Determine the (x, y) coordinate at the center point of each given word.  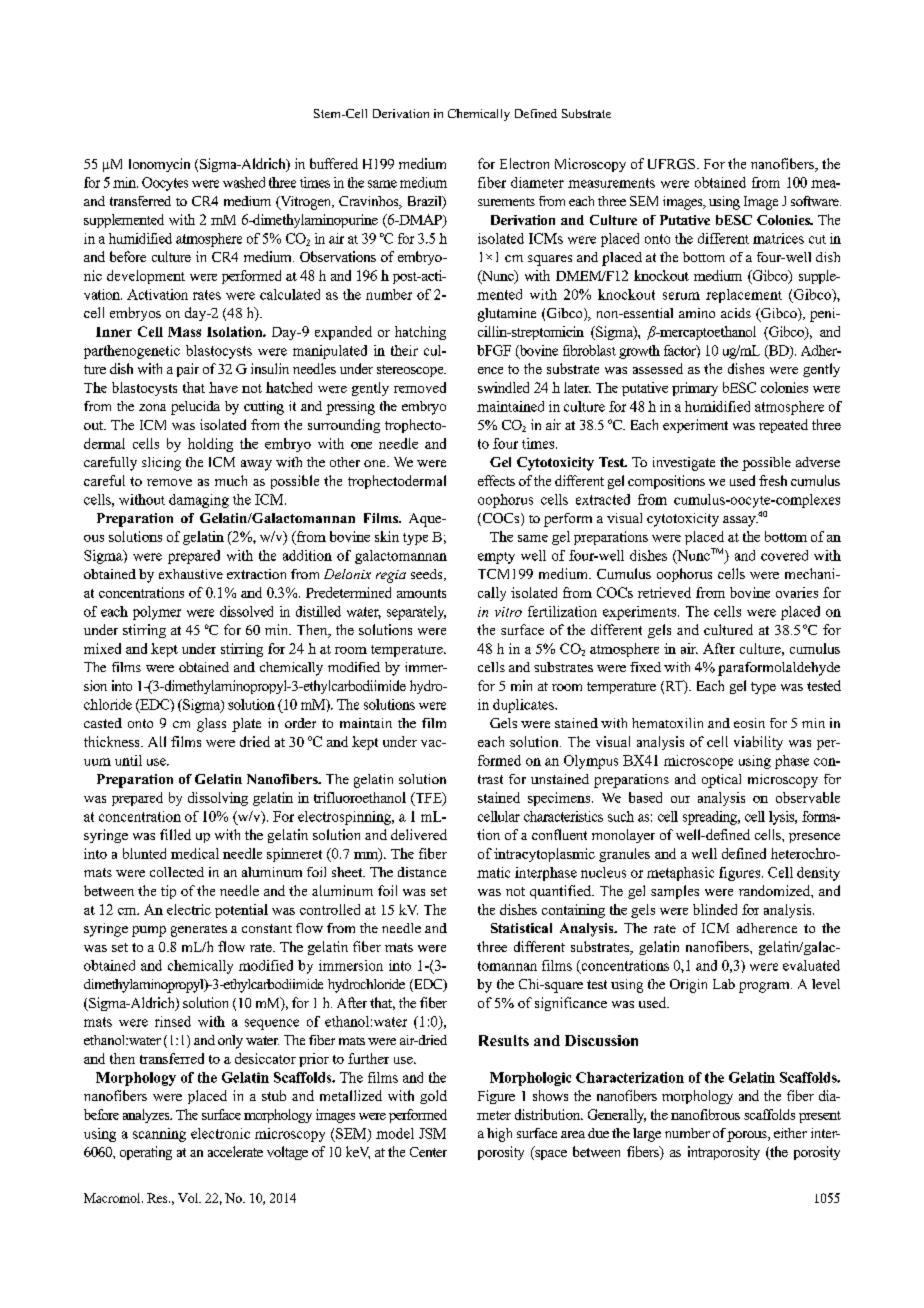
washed (244, 182)
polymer (157, 613)
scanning (159, 1135)
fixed (645, 667)
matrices (778, 238)
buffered (334, 163)
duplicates (524, 706)
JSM (432, 1133)
